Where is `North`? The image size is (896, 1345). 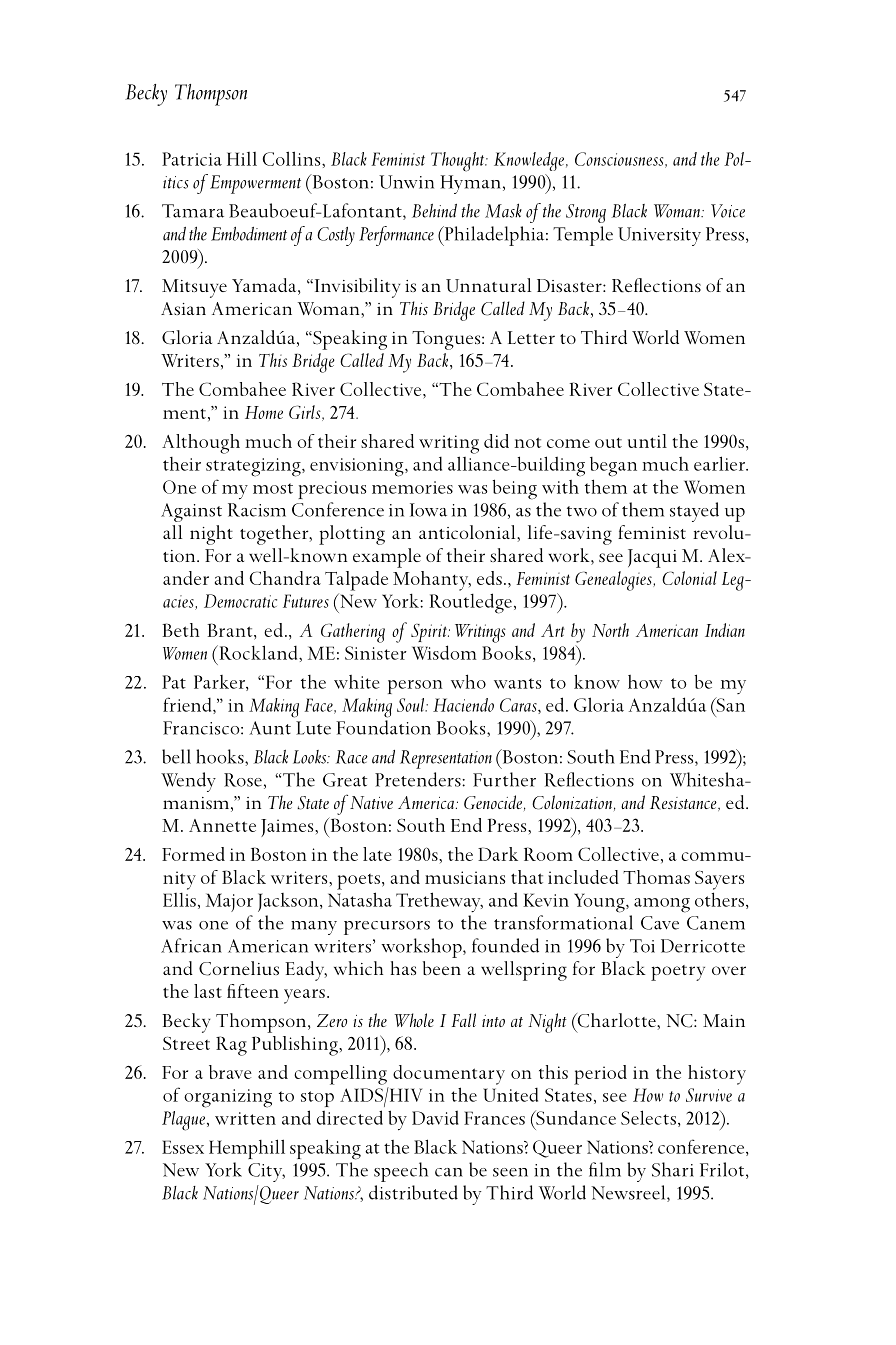
North is located at coordinates (610, 630).
